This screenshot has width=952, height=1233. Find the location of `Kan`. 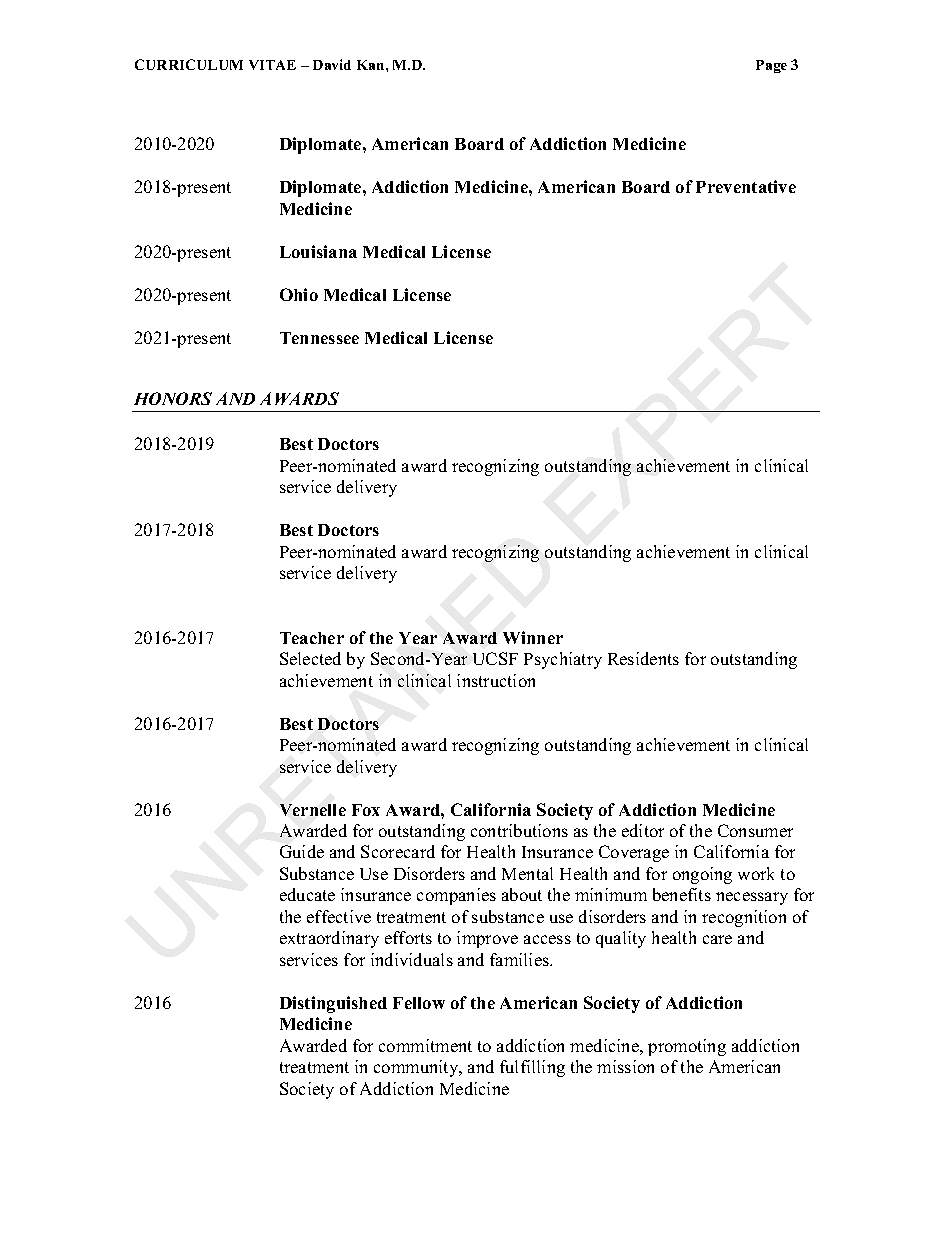

Kan is located at coordinates (372, 65).
